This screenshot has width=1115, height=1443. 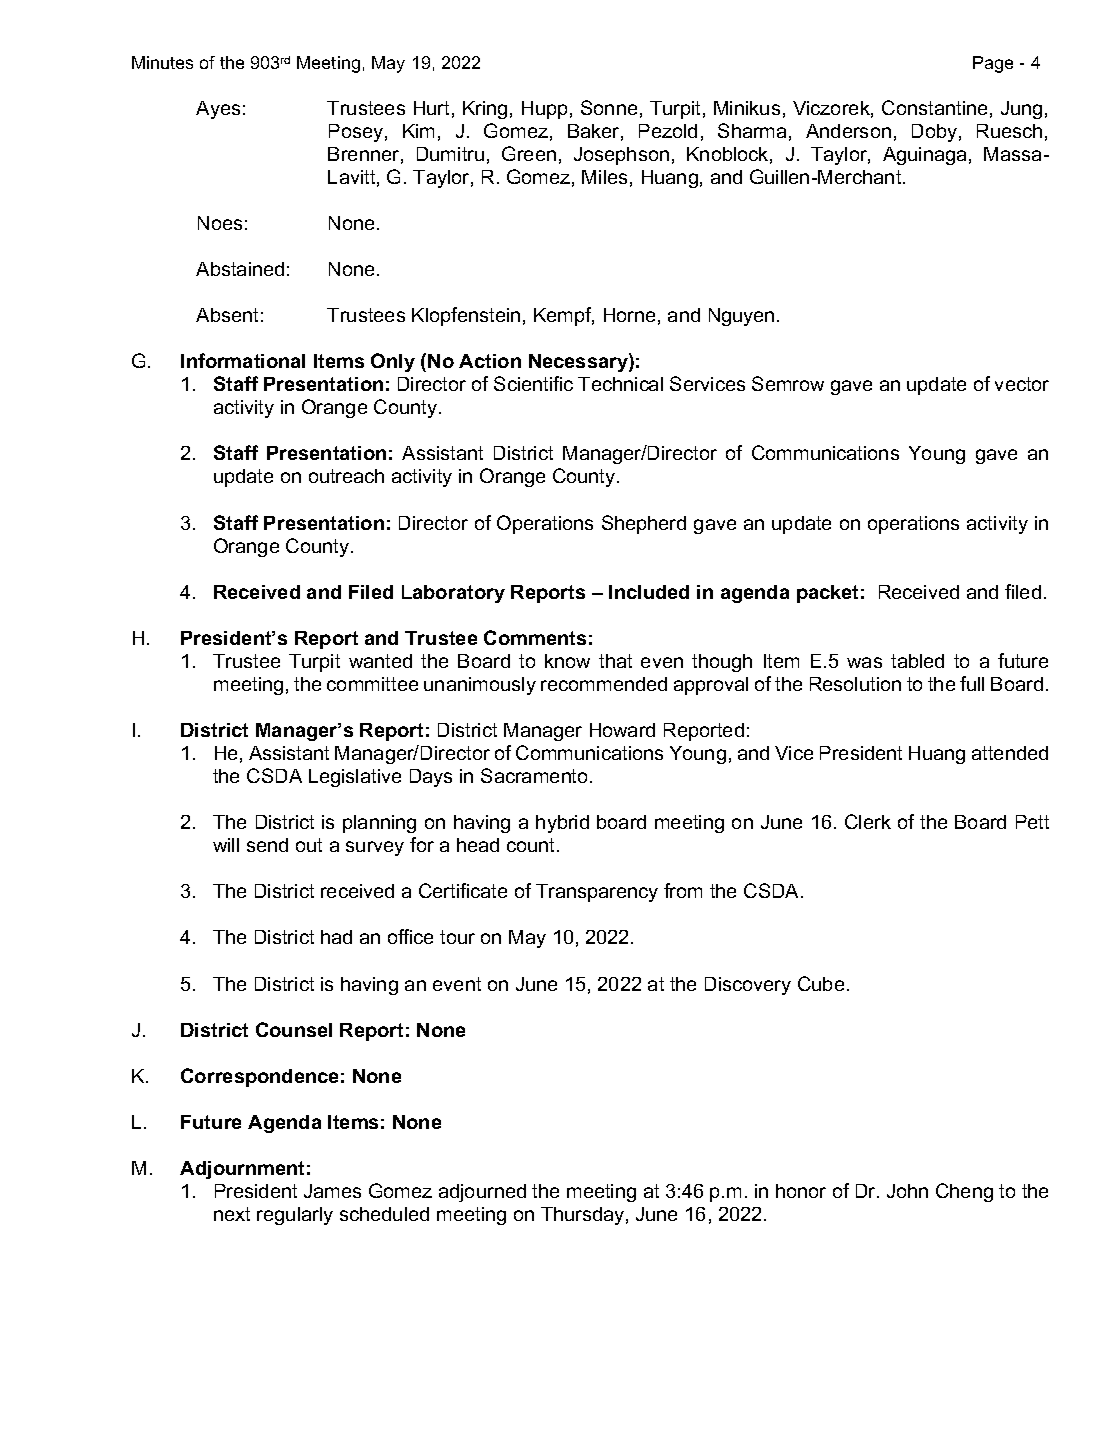 What do you see at coordinates (609, 107) in the screenshot?
I see `Sonne` at bounding box center [609, 107].
